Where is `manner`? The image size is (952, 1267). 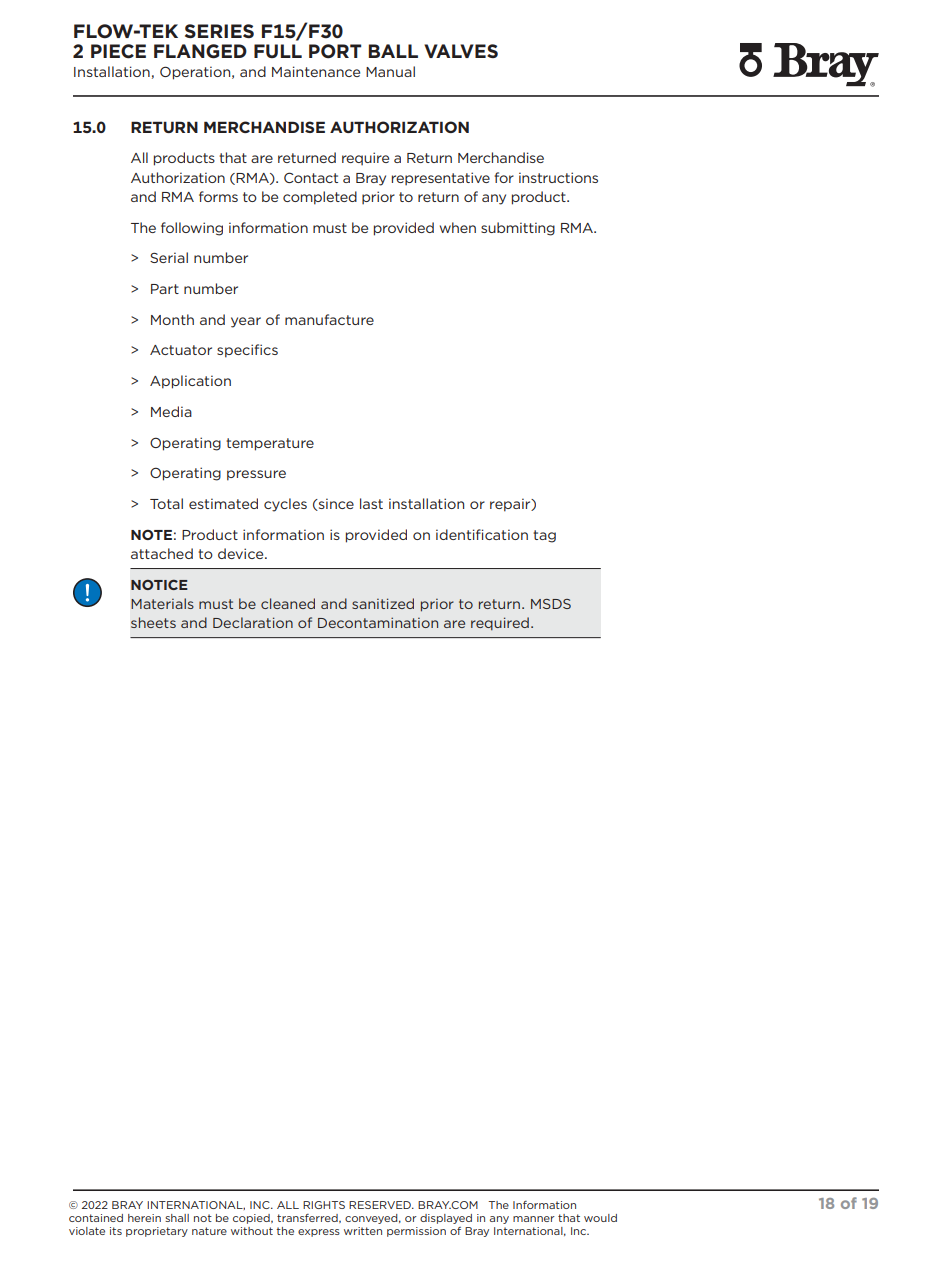
manner is located at coordinates (534, 1219).
